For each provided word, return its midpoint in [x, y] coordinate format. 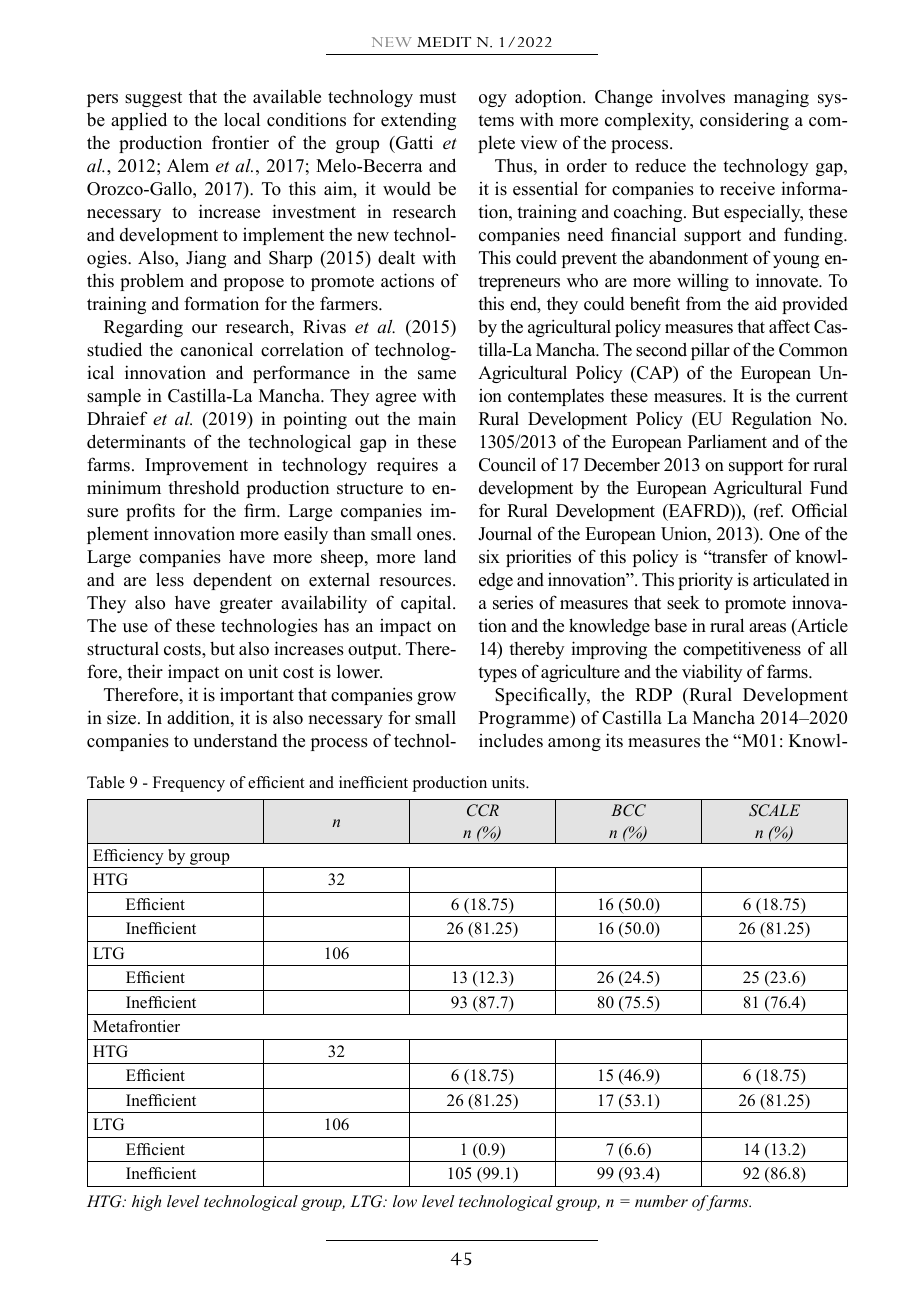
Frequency [189, 784]
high [146, 1203]
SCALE [774, 810]
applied [139, 121]
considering [744, 121]
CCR [483, 810]
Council [507, 464]
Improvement [196, 466]
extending [418, 121]
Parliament [727, 441]
